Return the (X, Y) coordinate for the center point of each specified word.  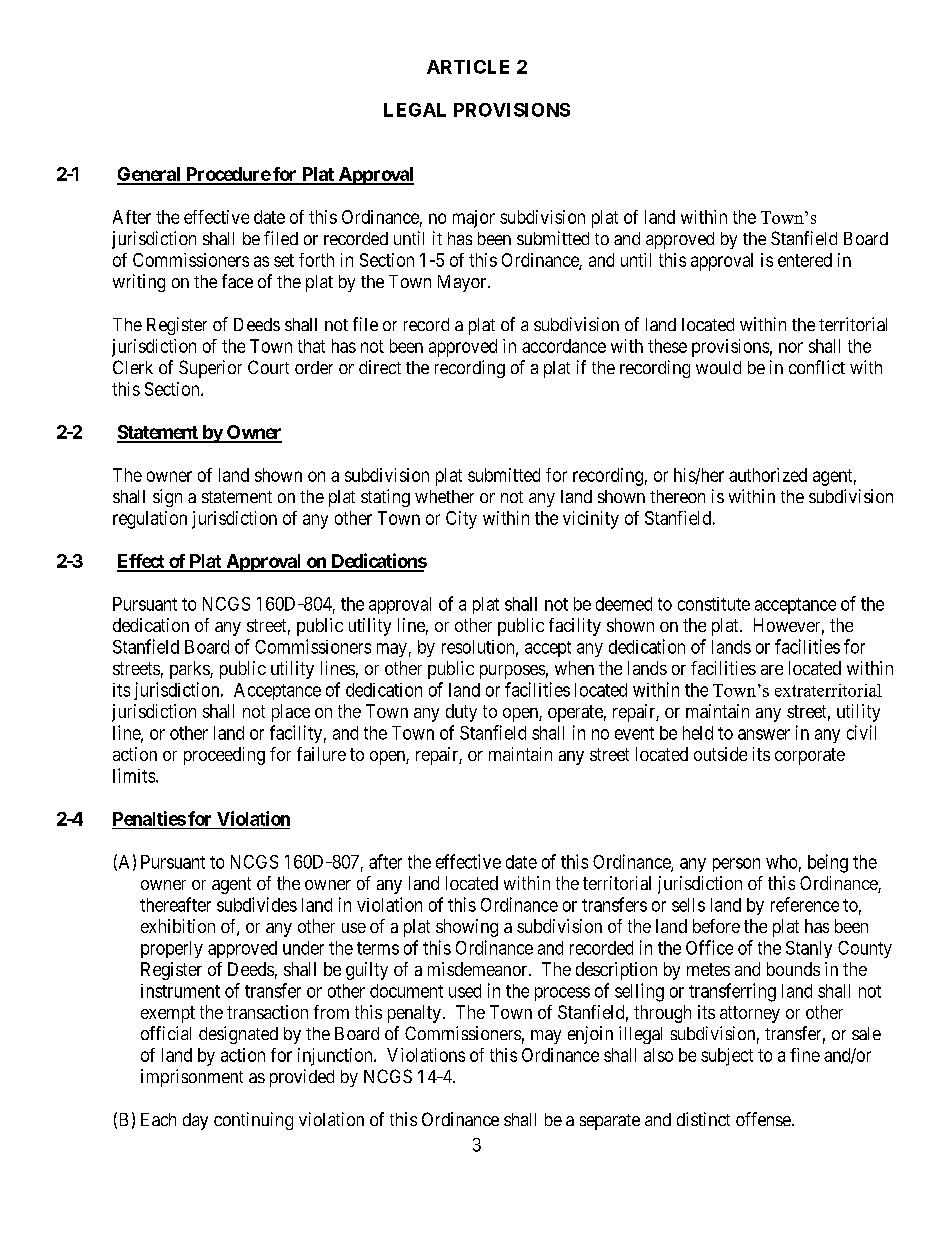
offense (763, 1119)
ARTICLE (468, 67)
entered (805, 260)
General (150, 175)
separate (610, 1122)
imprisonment (192, 1078)
